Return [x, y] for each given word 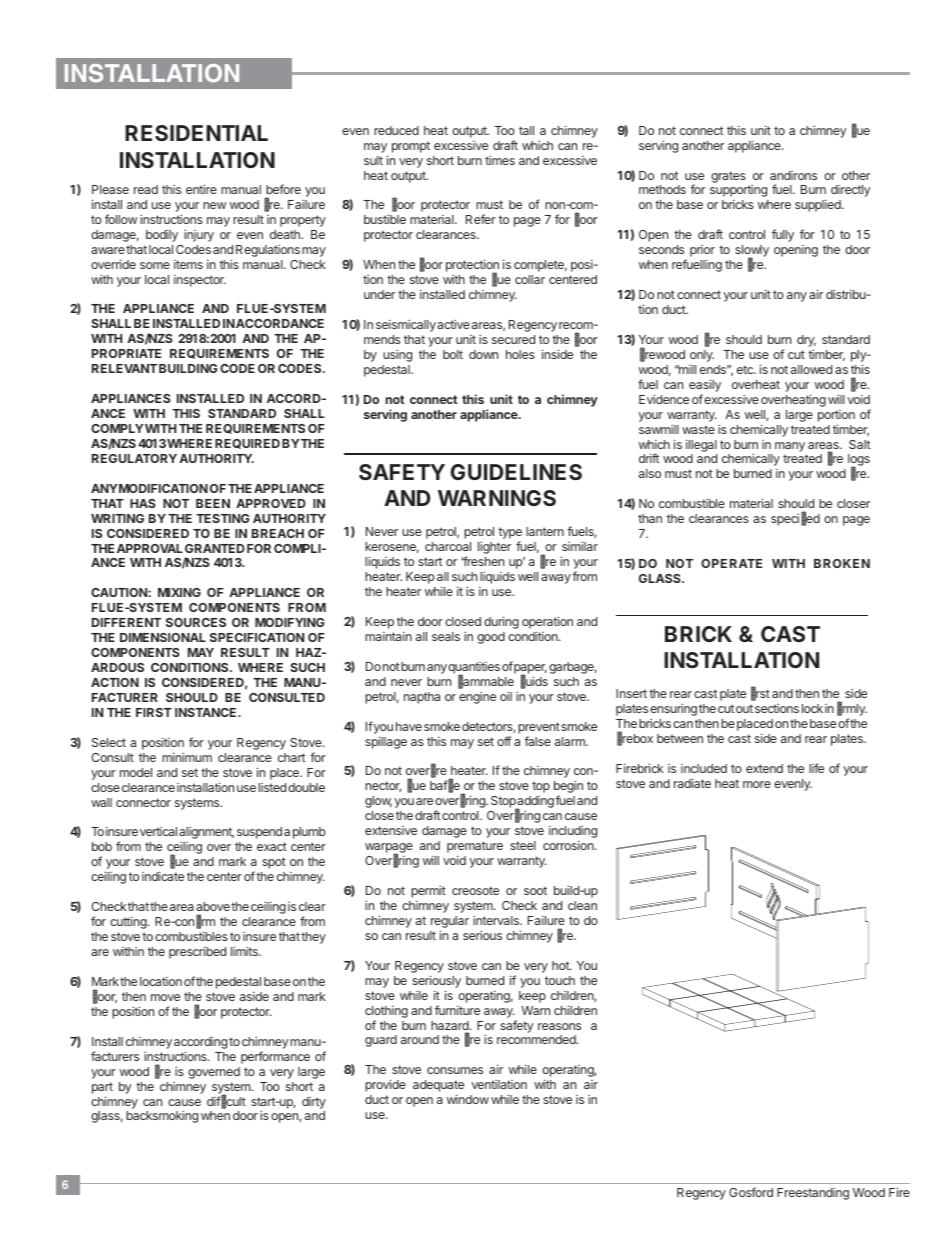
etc [746, 369]
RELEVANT [124, 368]
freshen [482, 561]
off [504, 741]
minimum [187, 757]
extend [764, 768]
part [102, 1088]
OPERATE [731, 563]
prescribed [197, 952]
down [483, 354]
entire [201, 189]
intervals [497, 920]
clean [582, 905]
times [500, 160]
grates [728, 177]
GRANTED [215, 548]
